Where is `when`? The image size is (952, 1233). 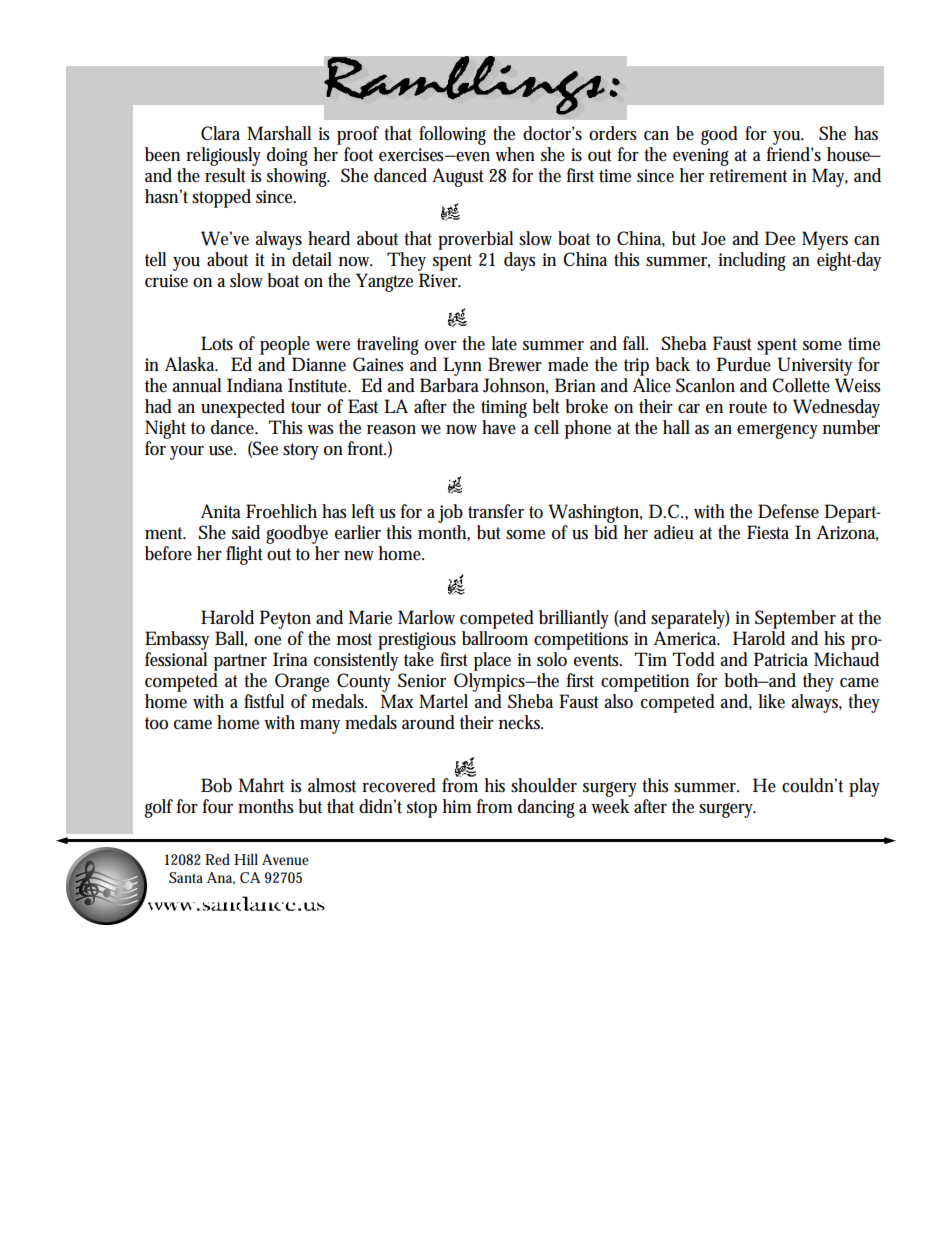
when is located at coordinates (515, 154).
